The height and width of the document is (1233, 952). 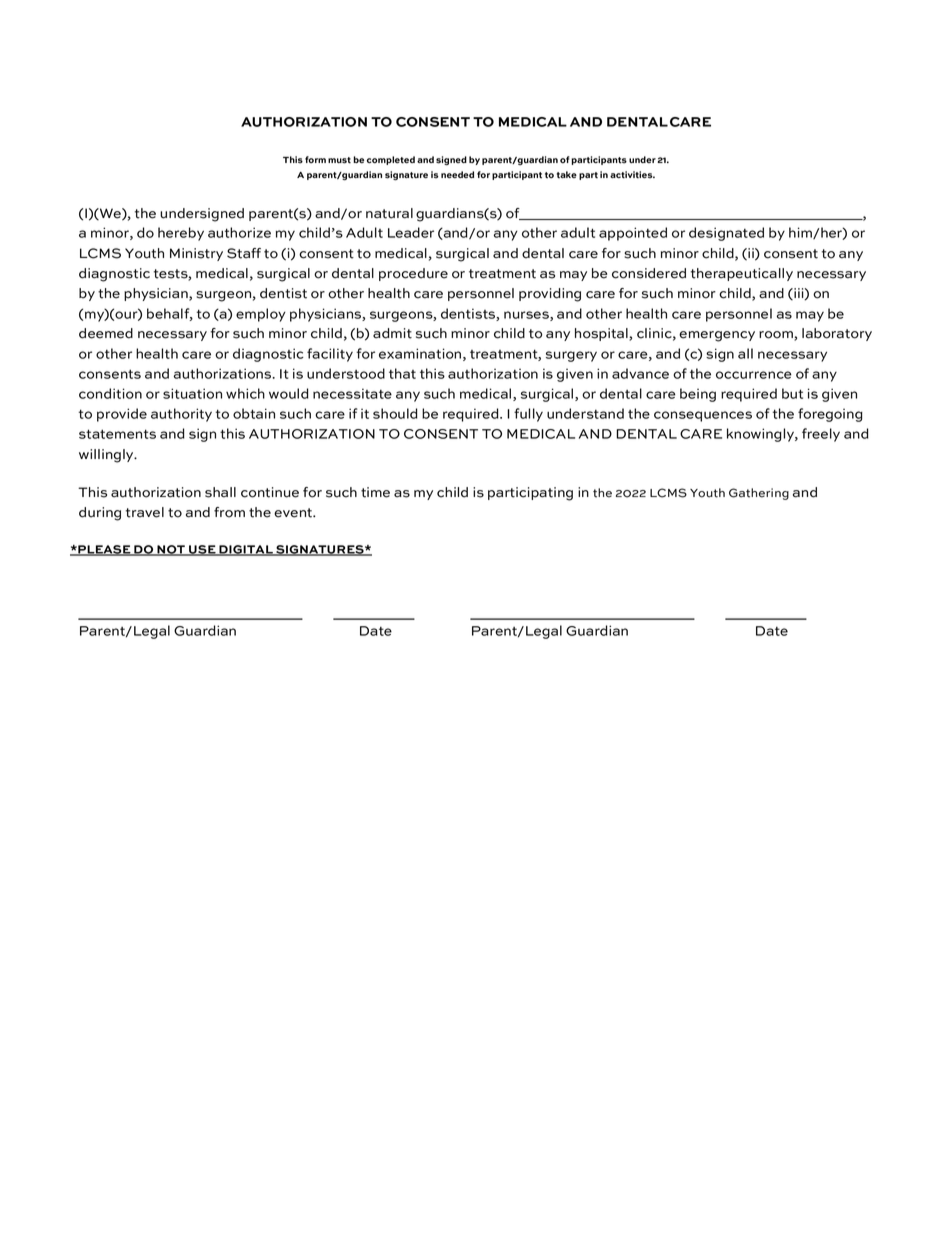 What do you see at coordinates (457, 174) in the document?
I see `needed` at bounding box center [457, 174].
